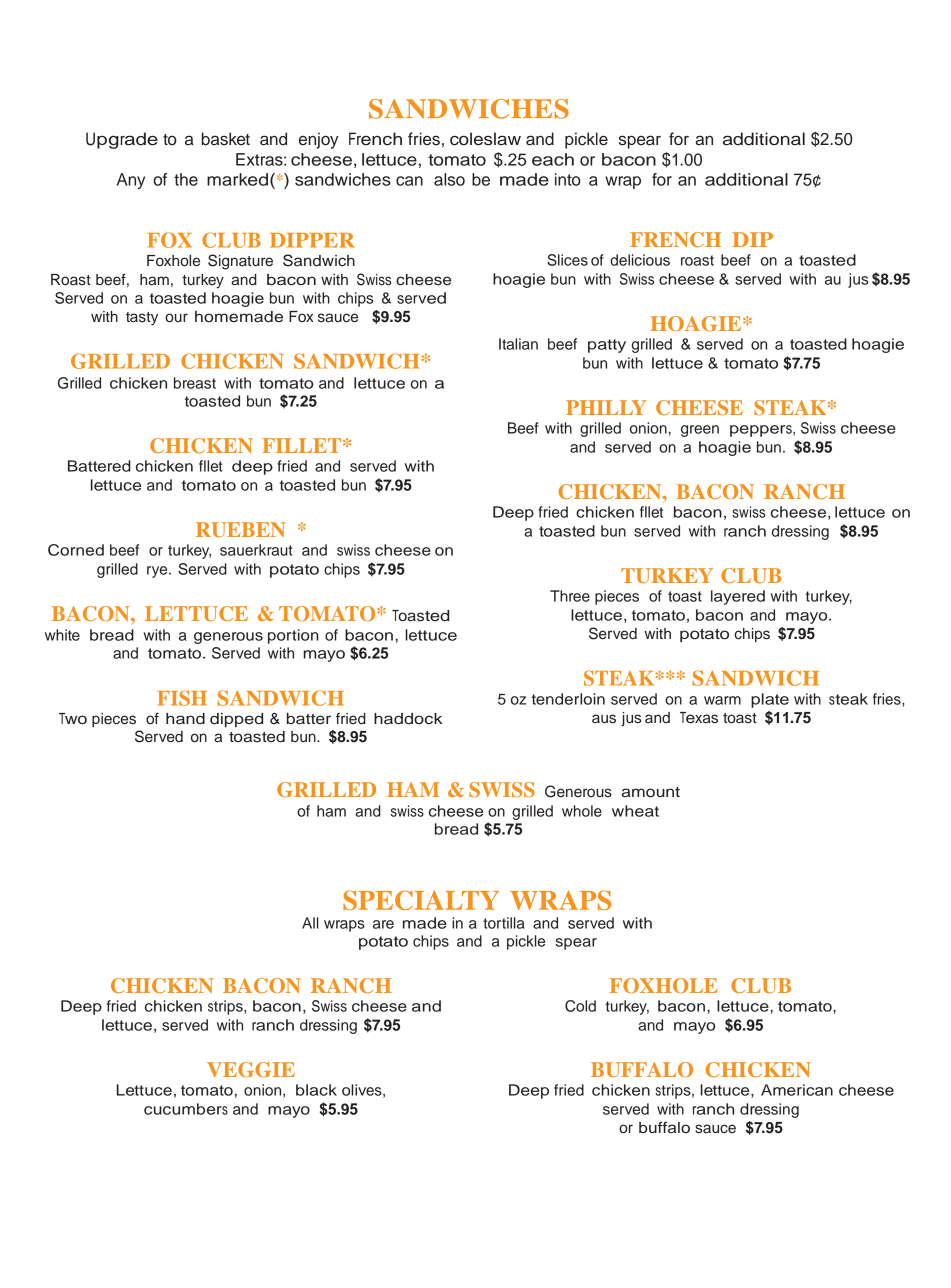 This screenshot has height=1288, width=951. Describe the element at coordinates (738, 597) in the screenshot. I see `layered` at that location.
